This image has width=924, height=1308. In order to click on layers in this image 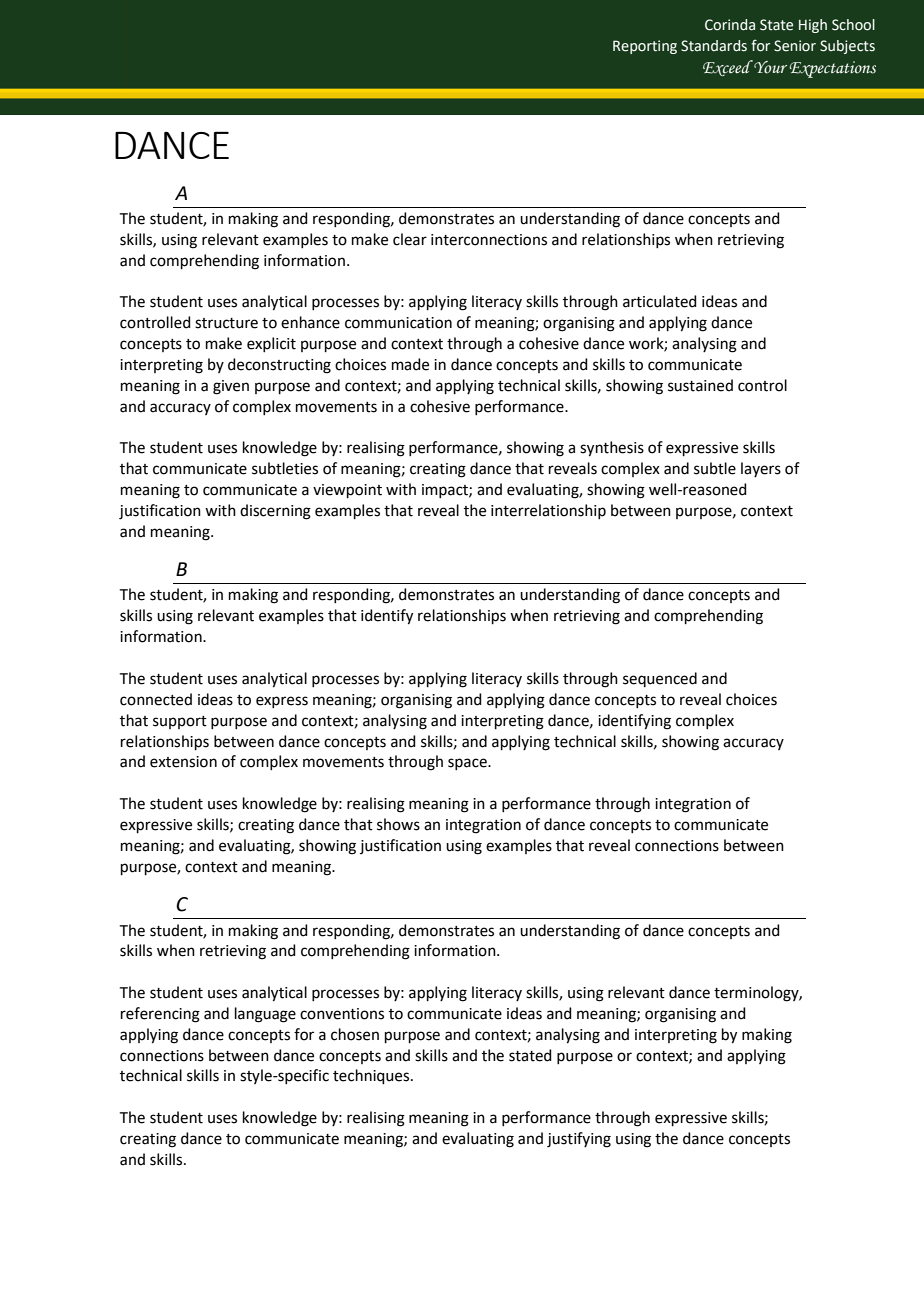, I will do `click(761, 469)`.
